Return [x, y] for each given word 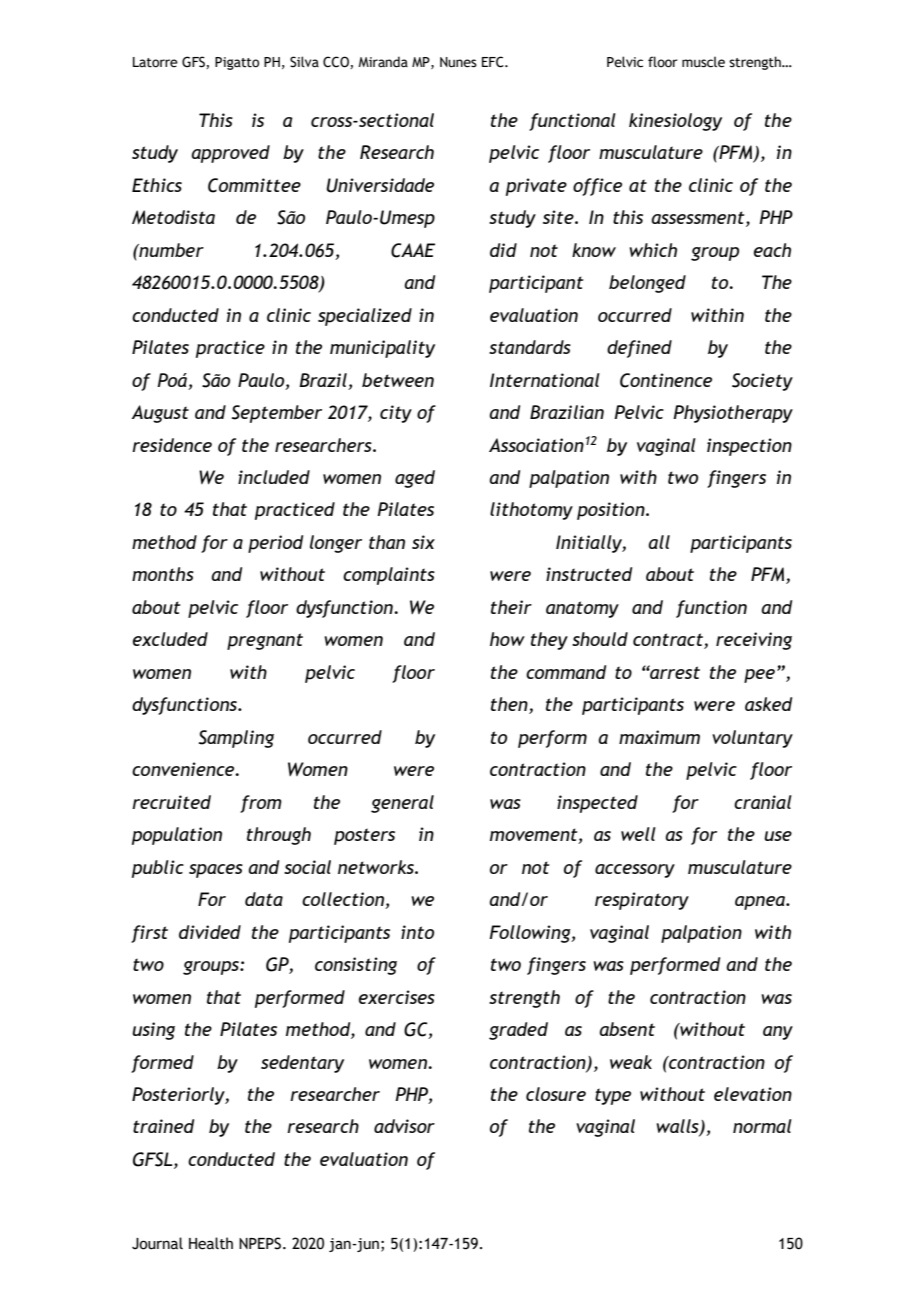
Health [211, 1243]
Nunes [458, 62]
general [402, 804]
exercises [397, 997]
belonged [647, 284]
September [277, 414]
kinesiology [675, 122]
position [612, 511]
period [275, 544]
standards [530, 347]
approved [230, 154]
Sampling [236, 739]
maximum [659, 737]
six [423, 542]
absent [627, 1029]
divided [210, 932]
